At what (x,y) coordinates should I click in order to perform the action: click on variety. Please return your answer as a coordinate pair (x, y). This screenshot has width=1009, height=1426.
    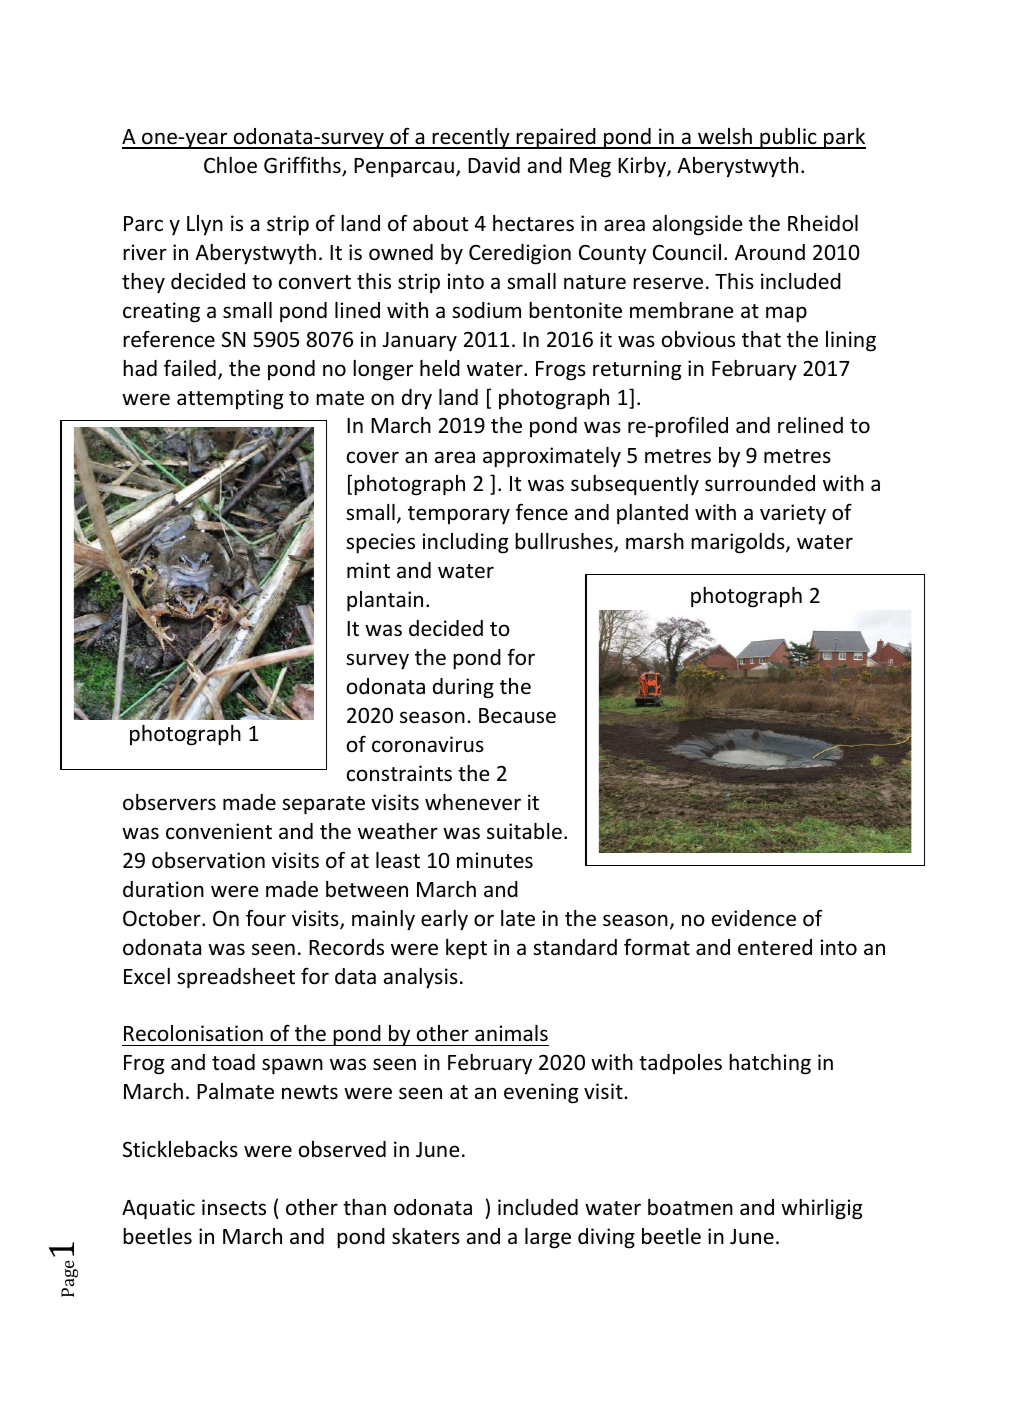
    Looking at the image, I should click on (793, 514).
